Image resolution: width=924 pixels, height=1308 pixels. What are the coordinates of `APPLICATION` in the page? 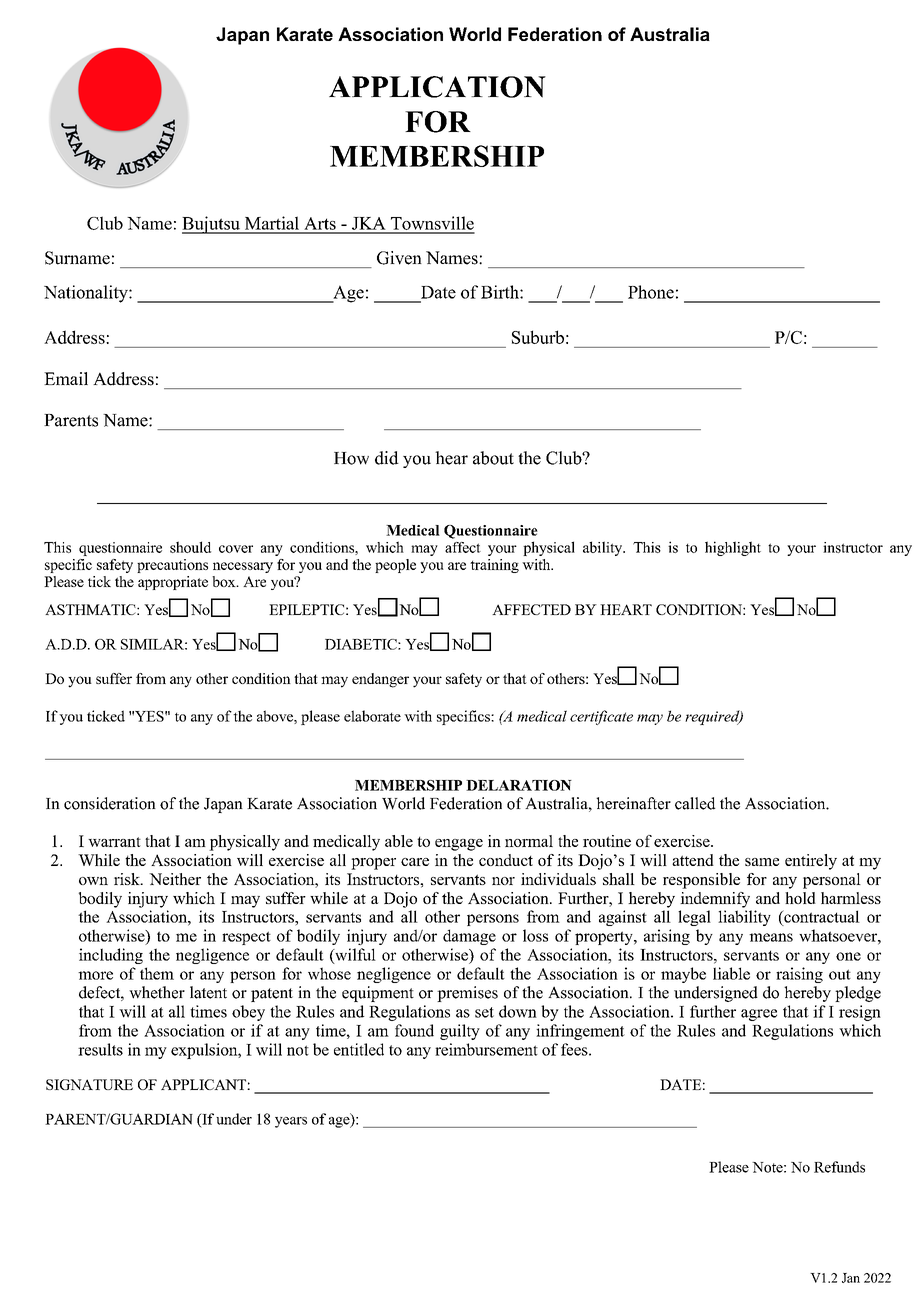 It's located at (437, 87).
